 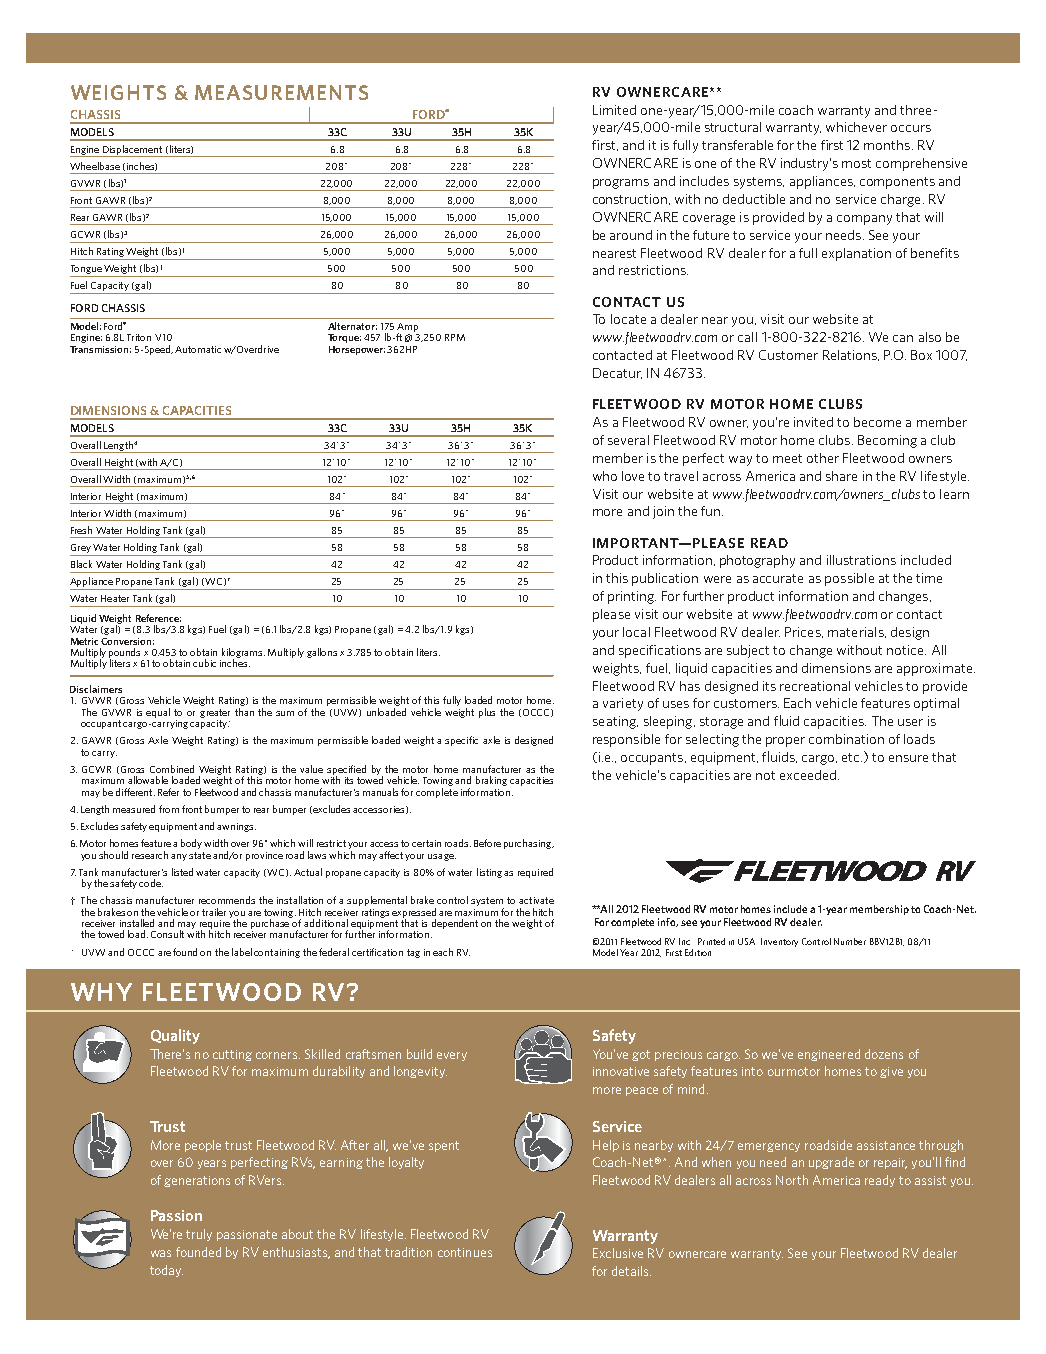 What do you see at coordinates (491, 873) in the screenshot?
I see `listing` at bounding box center [491, 873].
